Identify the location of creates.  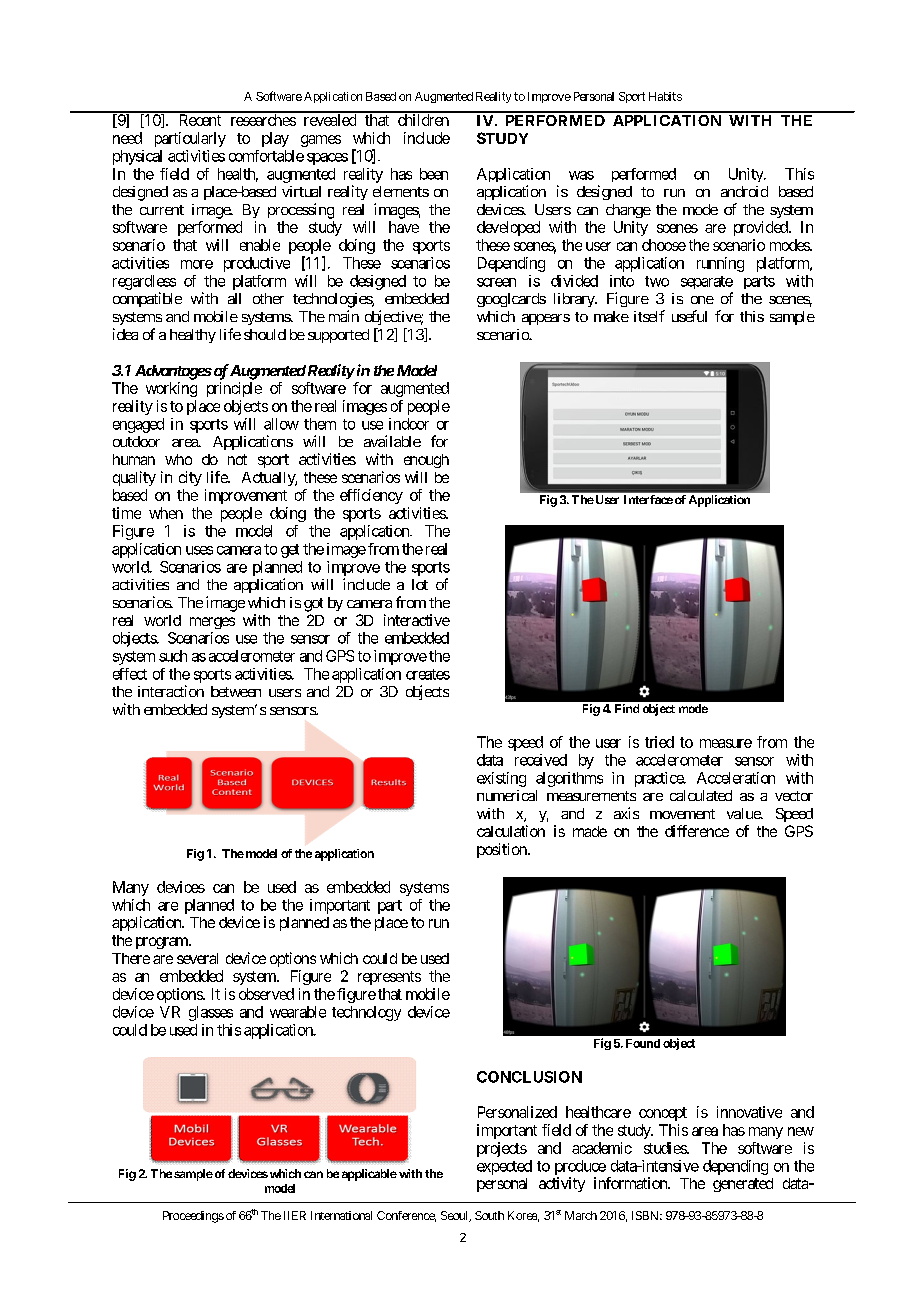
(428, 674).
